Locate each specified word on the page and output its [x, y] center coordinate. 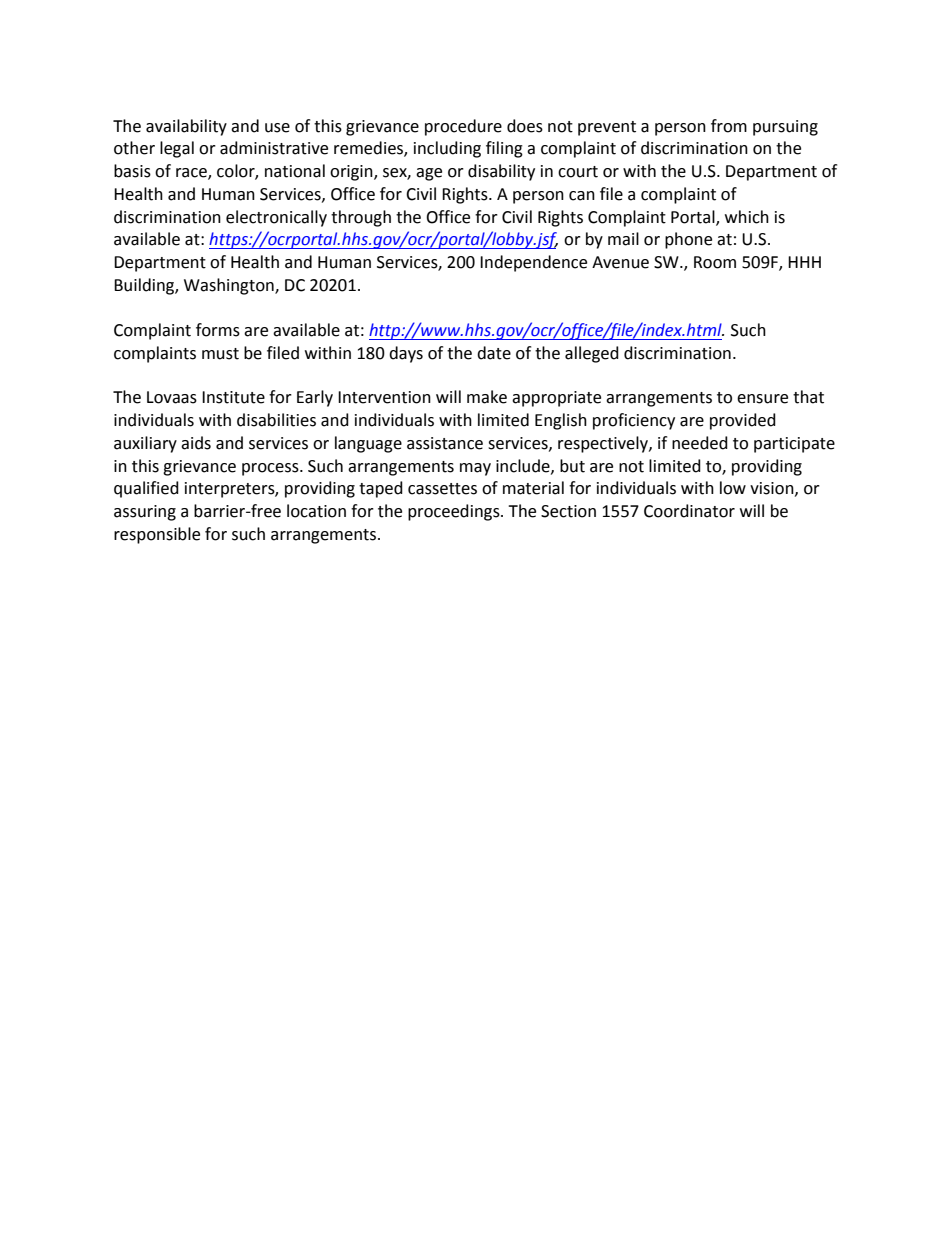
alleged [592, 354]
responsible [157, 535]
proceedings [455, 512]
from [729, 126]
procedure [463, 127]
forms [218, 330]
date [494, 353]
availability [186, 127]
